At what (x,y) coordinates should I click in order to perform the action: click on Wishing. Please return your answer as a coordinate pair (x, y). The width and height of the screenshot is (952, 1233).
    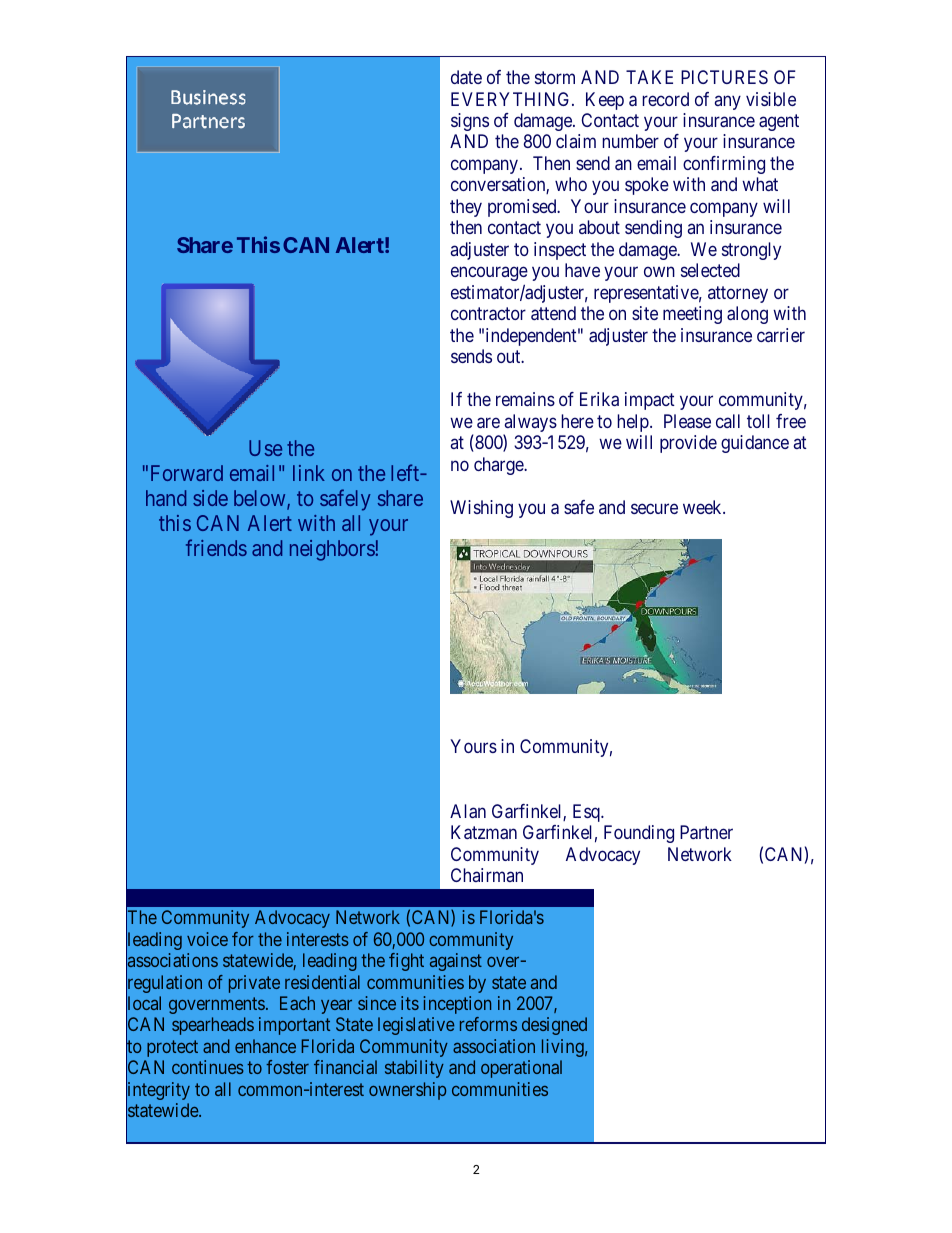
    Looking at the image, I should click on (481, 509).
